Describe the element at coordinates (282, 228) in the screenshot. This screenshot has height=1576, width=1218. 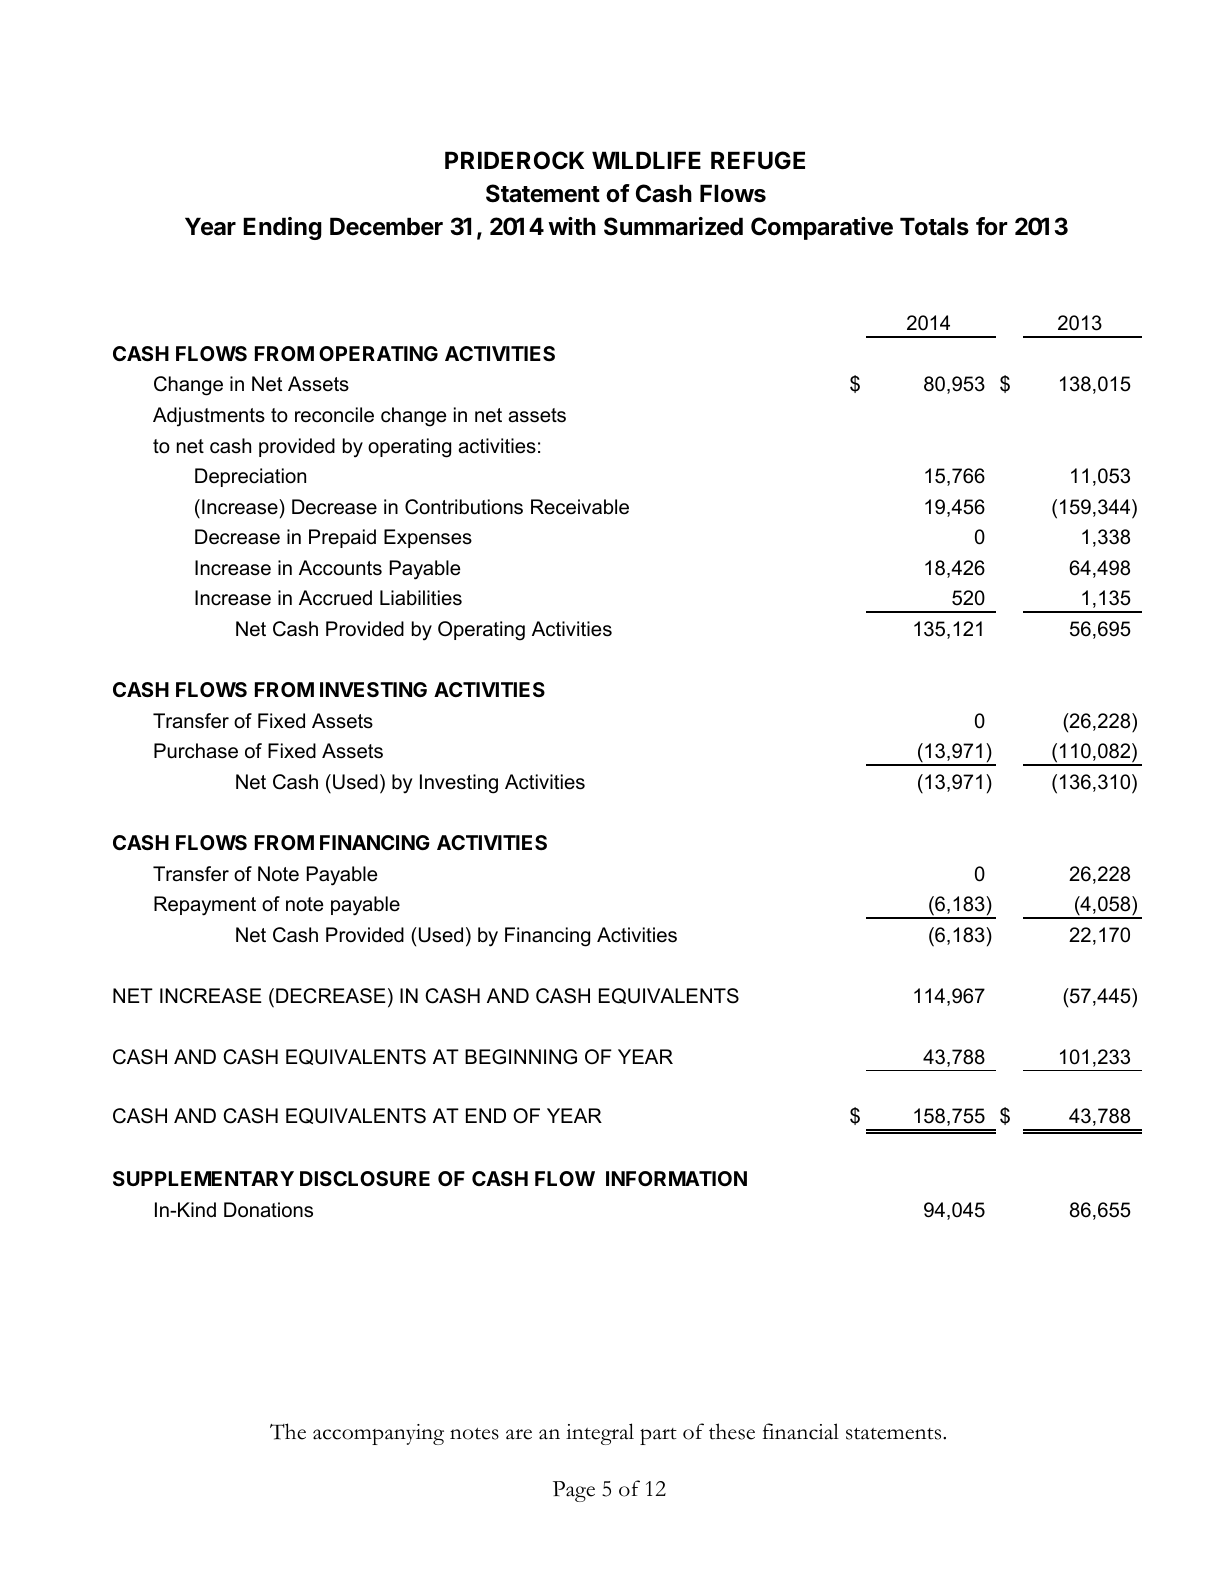
I see `Ending` at that location.
